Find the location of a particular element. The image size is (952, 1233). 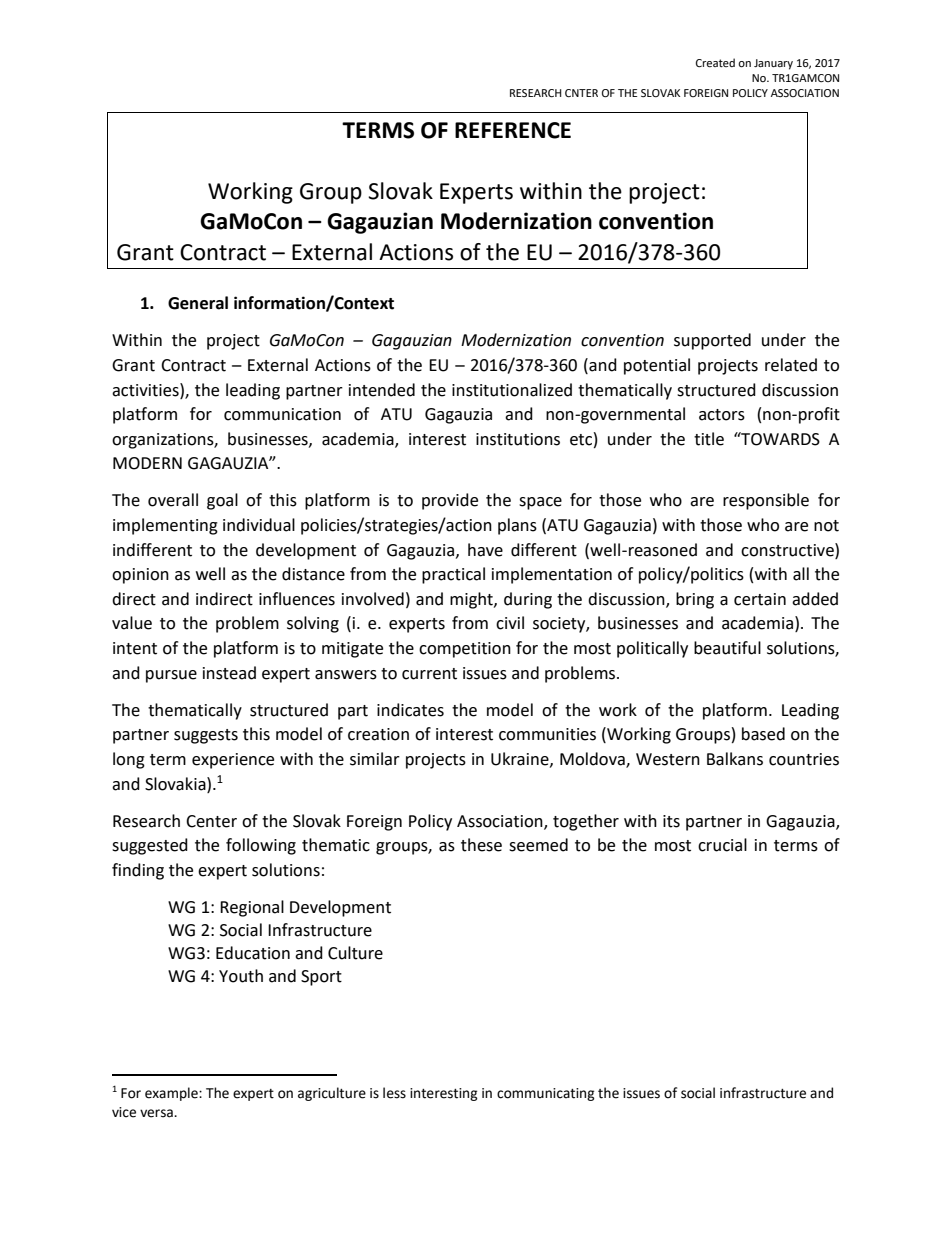

General is located at coordinates (198, 303).
